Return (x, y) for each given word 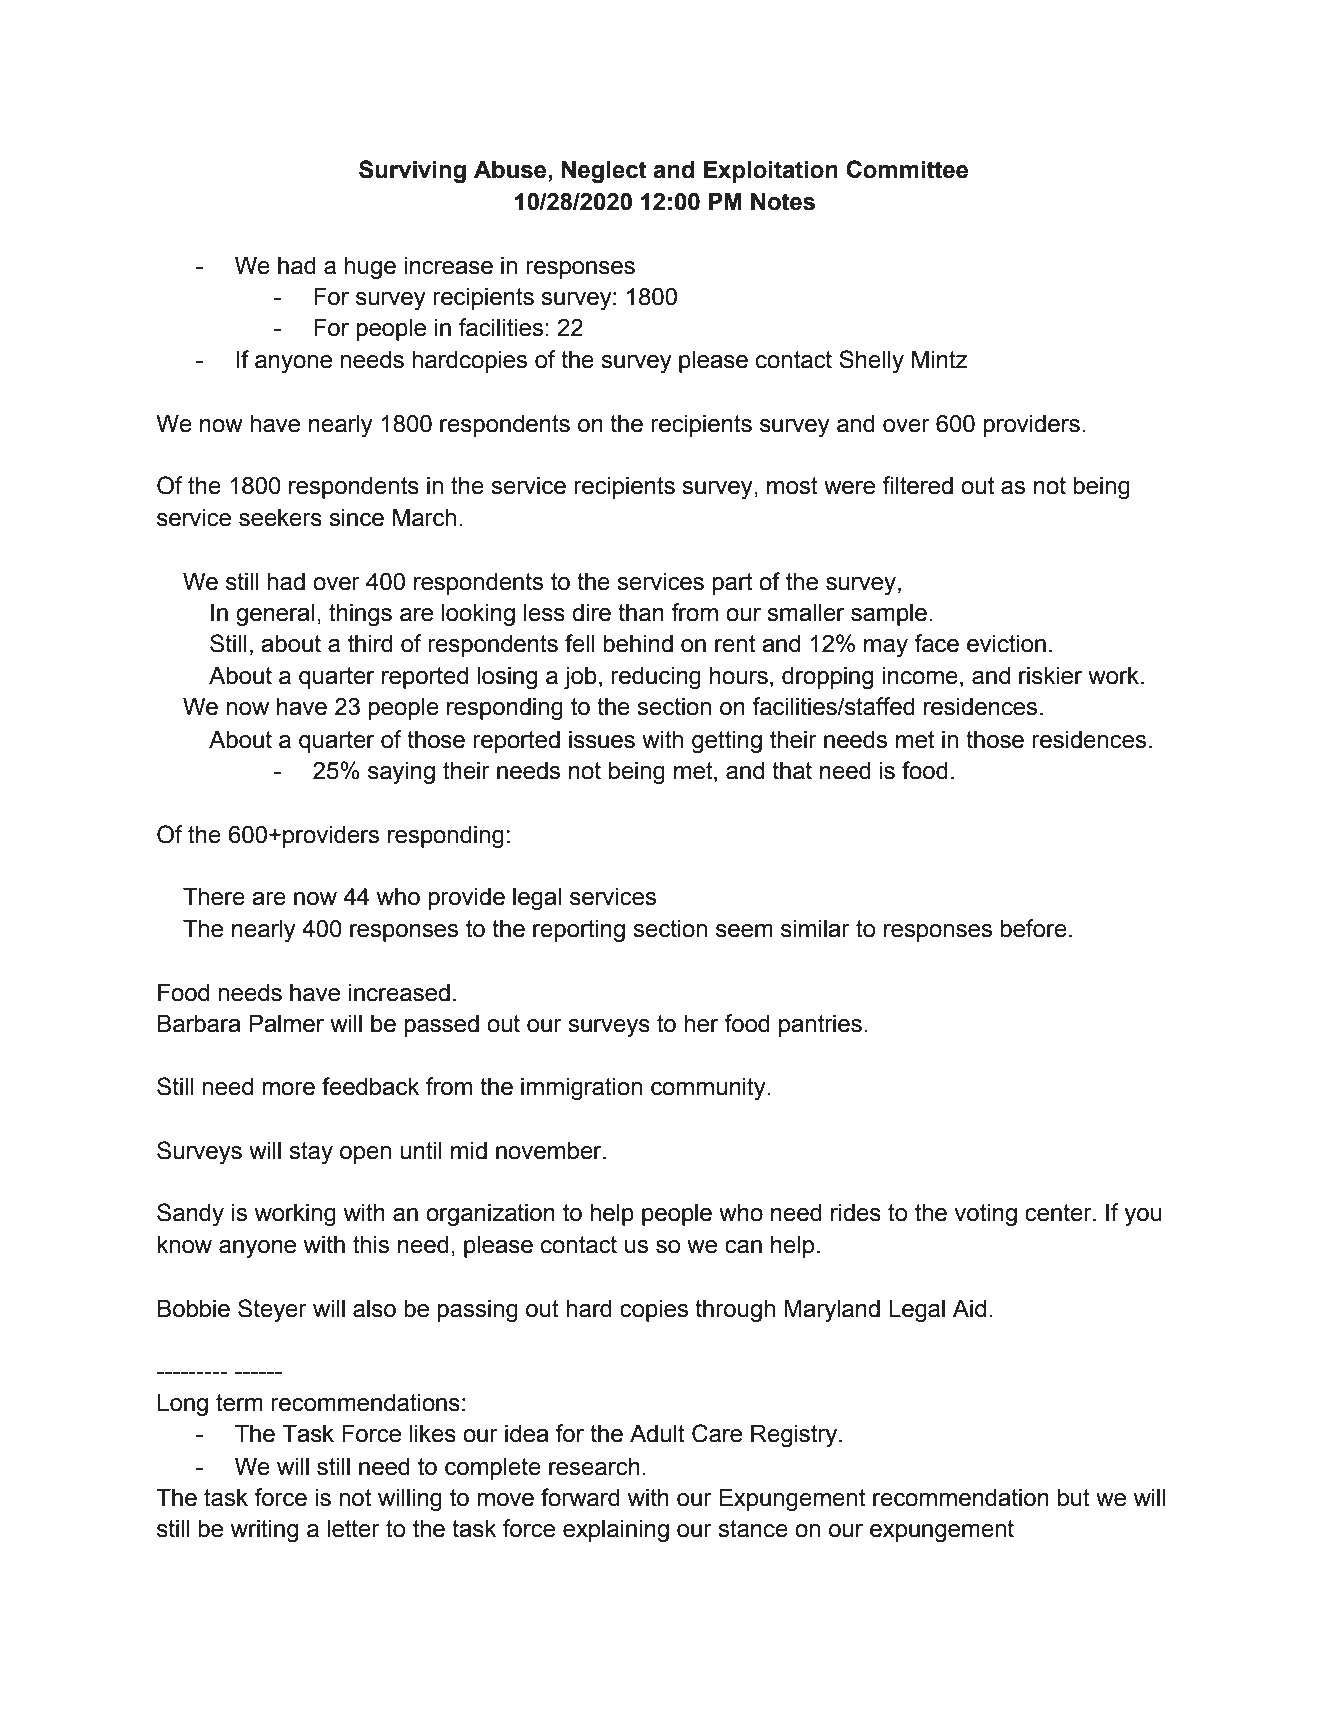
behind (638, 643)
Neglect (604, 172)
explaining (616, 1531)
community (709, 1089)
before (1033, 928)
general (275, 615)
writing (264, 1531)
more (288, 1089)
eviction (1006, 643)
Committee (907, 169)
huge (370, 268)
